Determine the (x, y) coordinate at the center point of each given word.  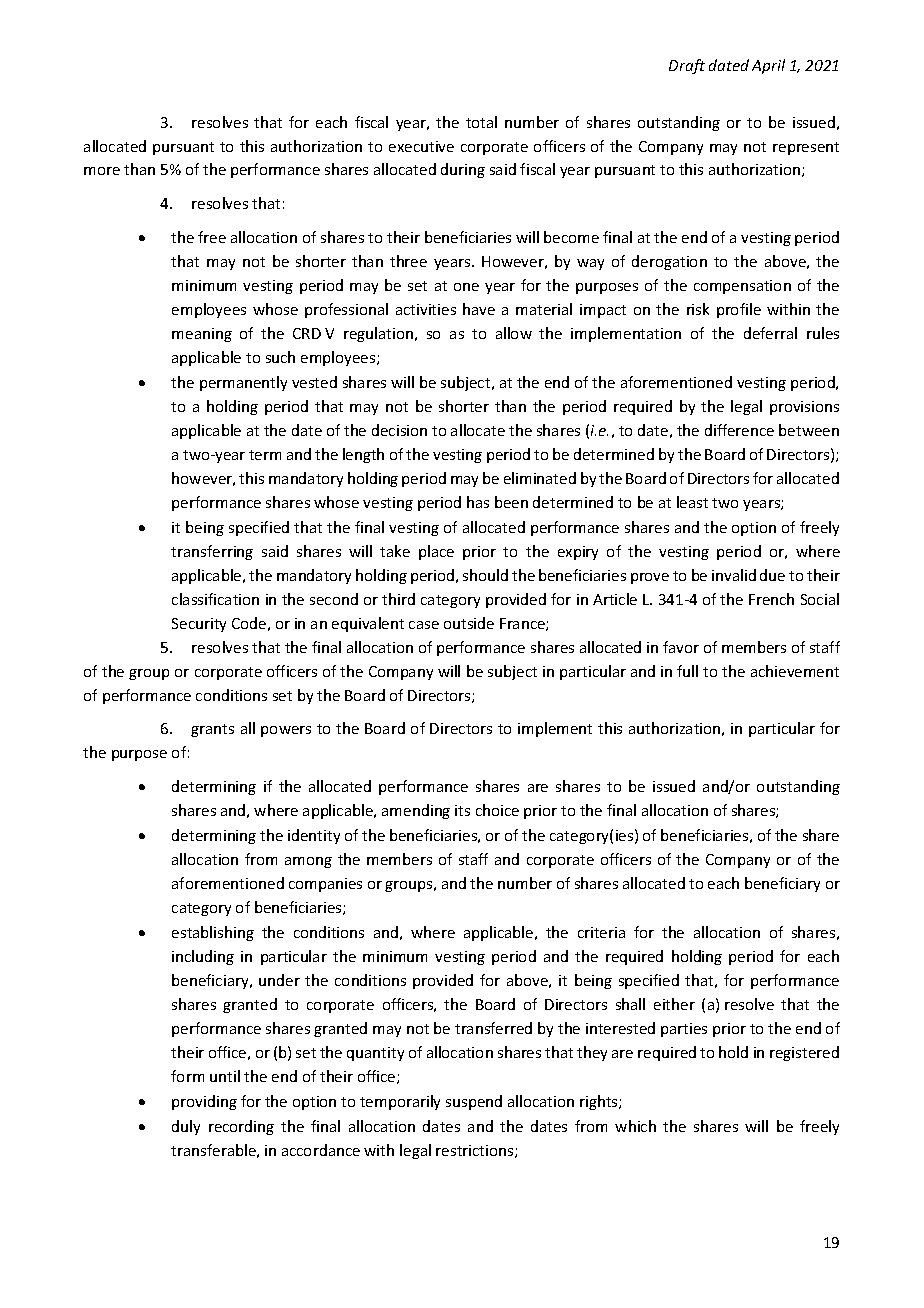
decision (399, 430)
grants (212, 730)
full (687, 671)
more (102, 171)
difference (739, 430)
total (481, 122)
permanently (243, 383)
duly (186, 1127)
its (462, 810)
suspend (474, 1102)
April (768, 66)
